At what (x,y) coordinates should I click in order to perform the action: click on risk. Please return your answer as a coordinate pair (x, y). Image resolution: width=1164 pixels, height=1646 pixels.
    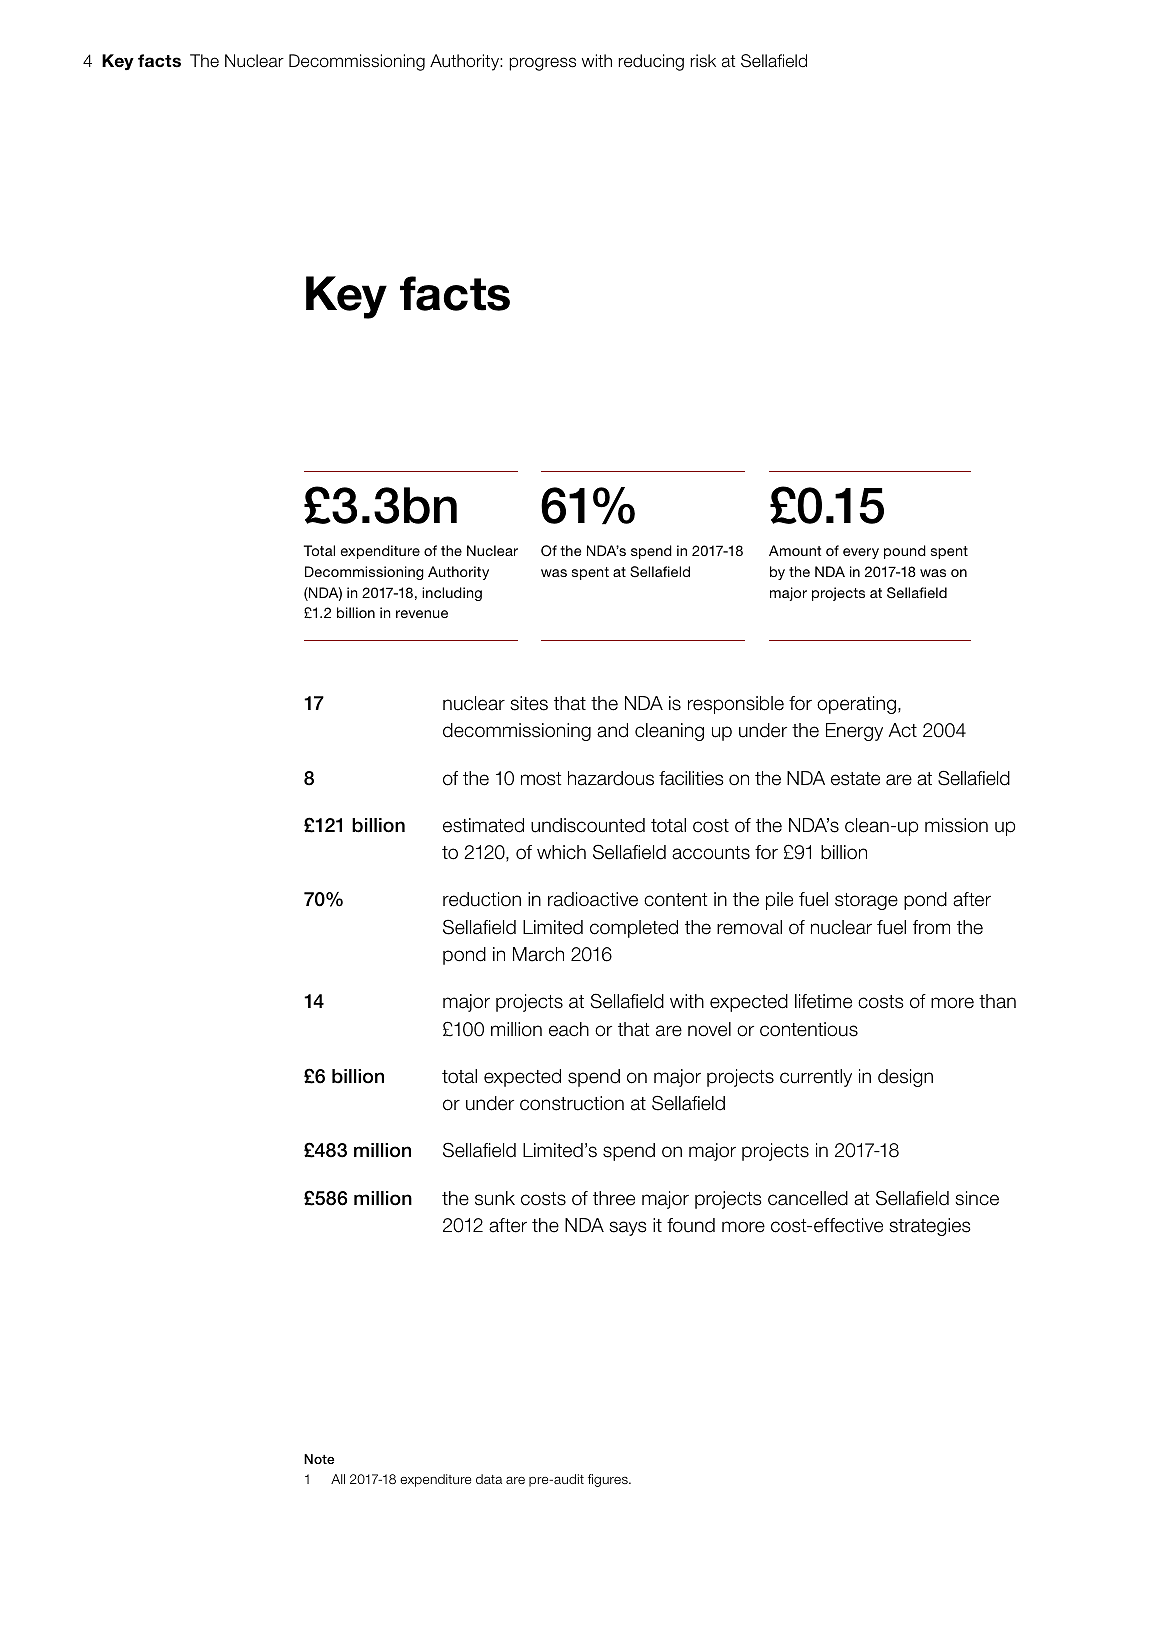
    Looking at the image, I should click on (703, 61).
